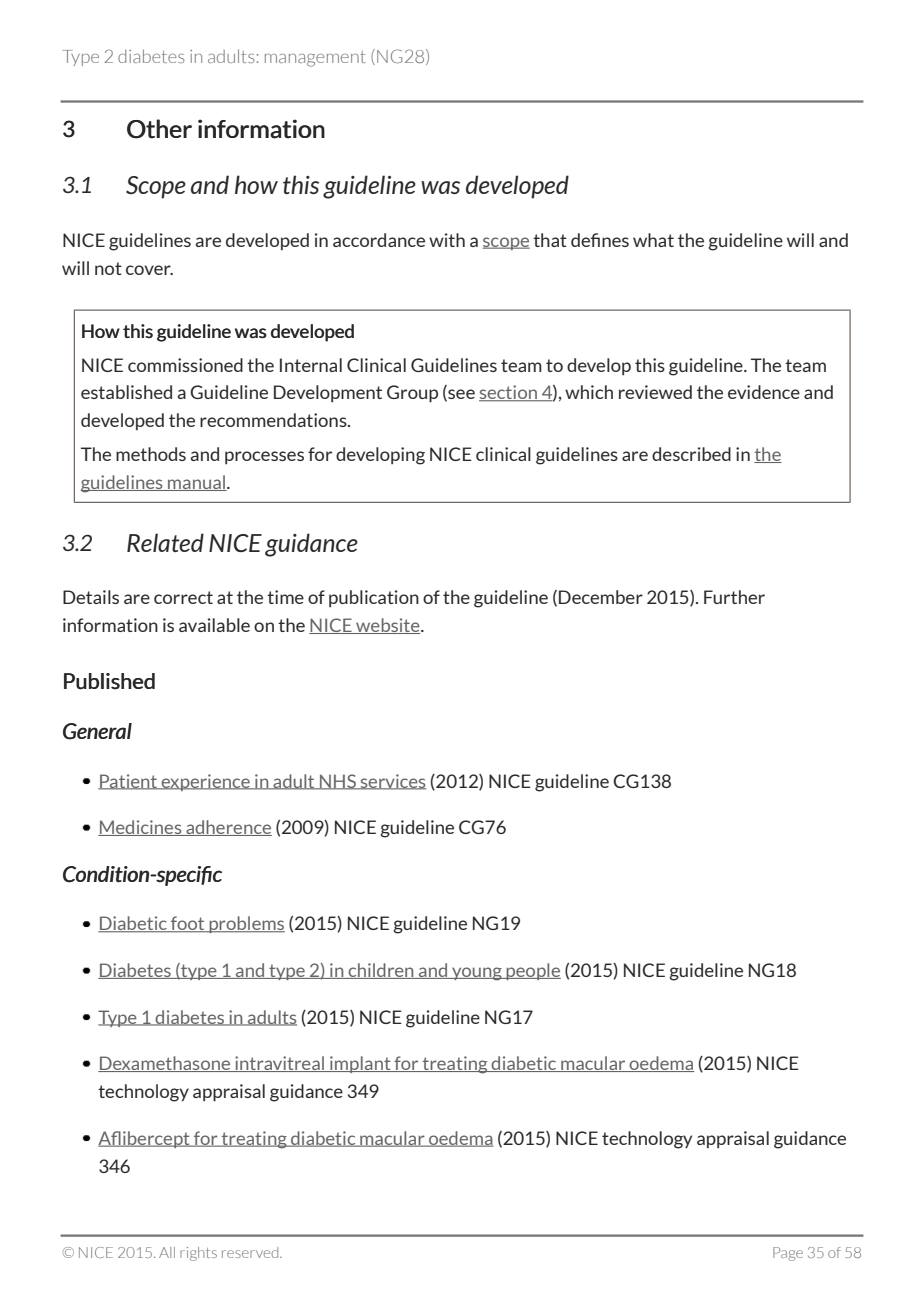 This page has width=924, height=1308. Describe the element at coordinates (251, 1252) in the page. I see `reserved` at that location.
